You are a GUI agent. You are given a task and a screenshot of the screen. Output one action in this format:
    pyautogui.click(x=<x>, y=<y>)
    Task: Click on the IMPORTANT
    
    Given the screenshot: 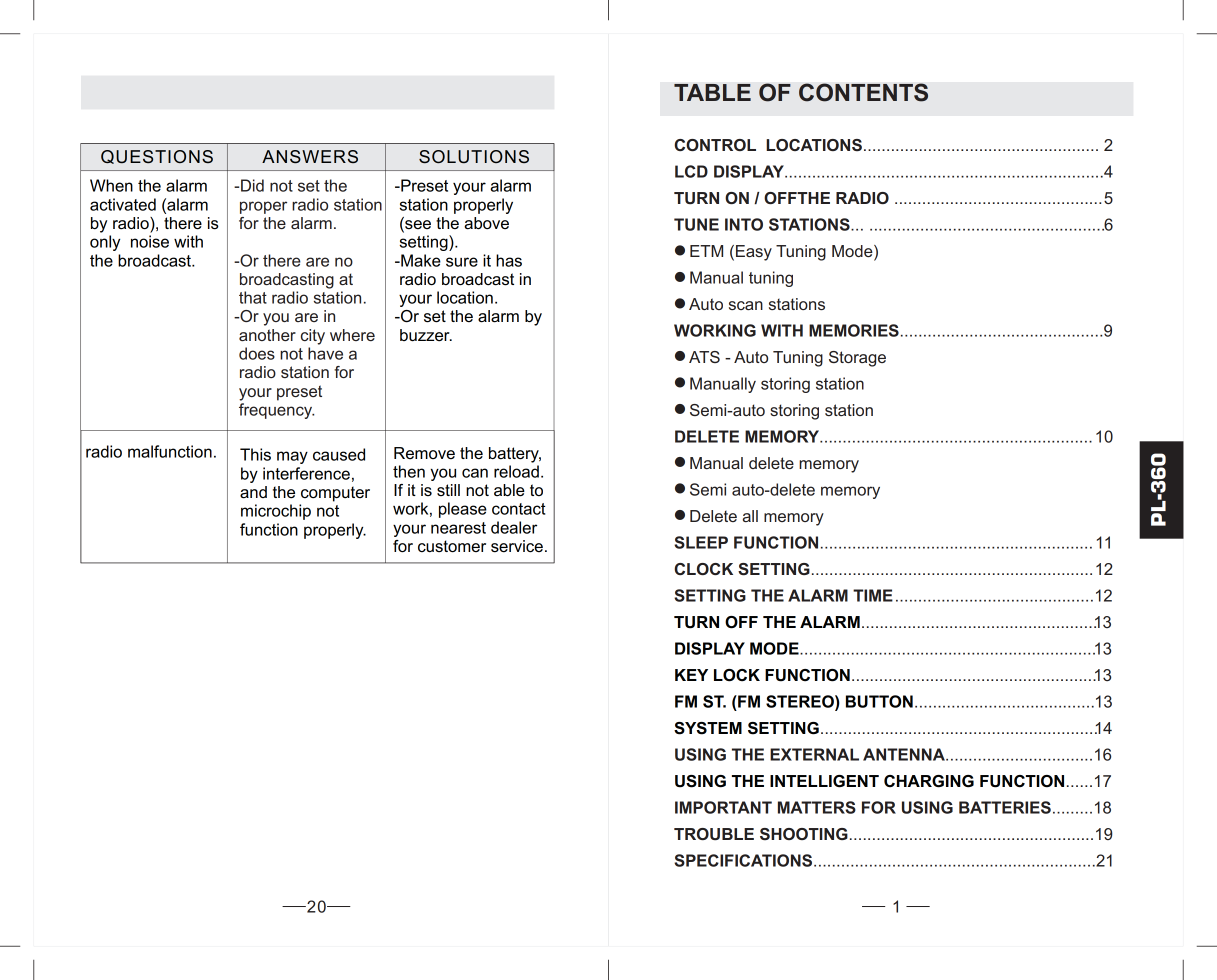 What is the action you would take?
    pyautogui.click(x=723, y=807)
